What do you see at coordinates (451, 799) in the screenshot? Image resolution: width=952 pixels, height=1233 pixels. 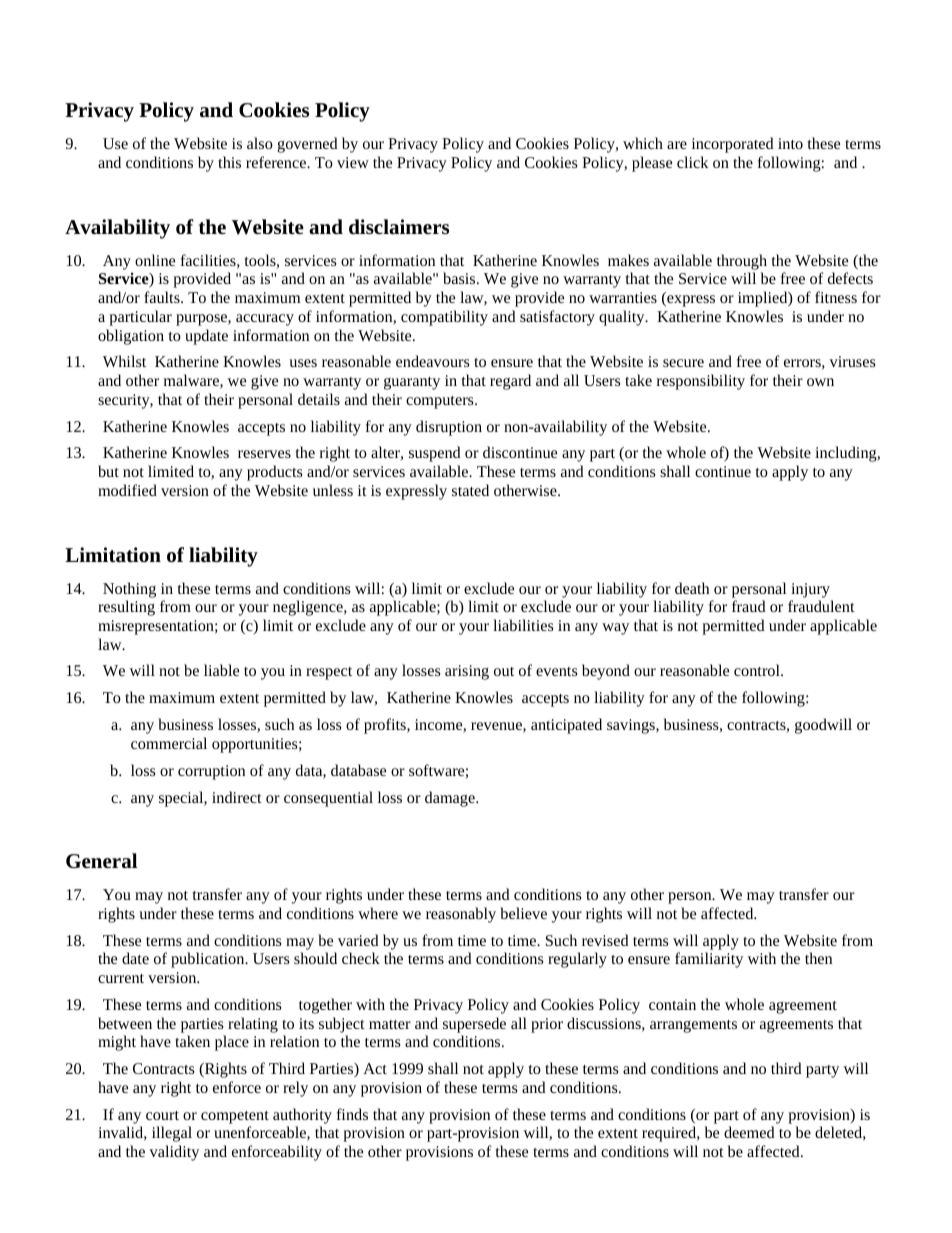 I see `damage` at bounding box center [451, 799].
